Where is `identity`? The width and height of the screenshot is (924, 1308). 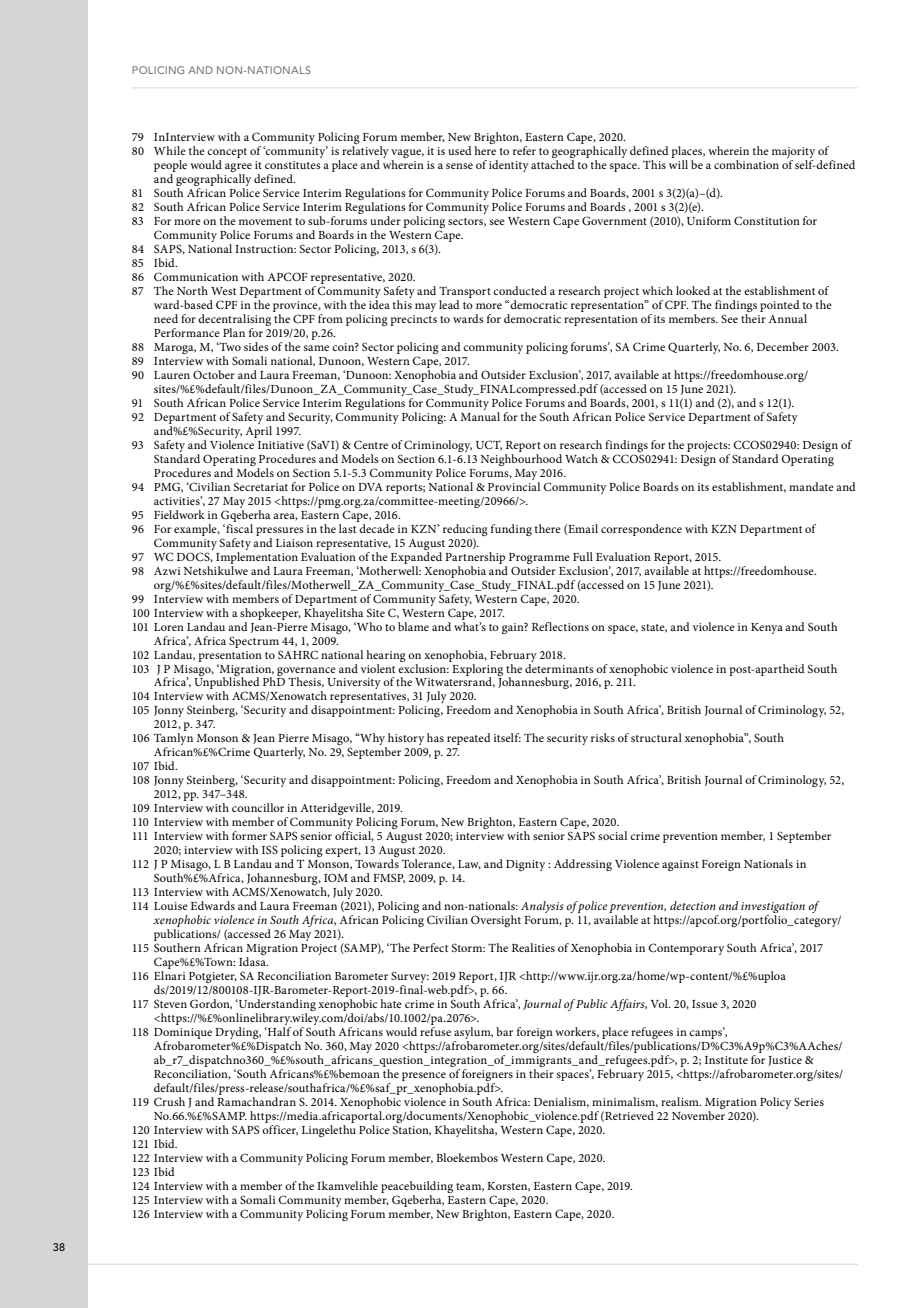
identity is located at coordinates (509, 166).
